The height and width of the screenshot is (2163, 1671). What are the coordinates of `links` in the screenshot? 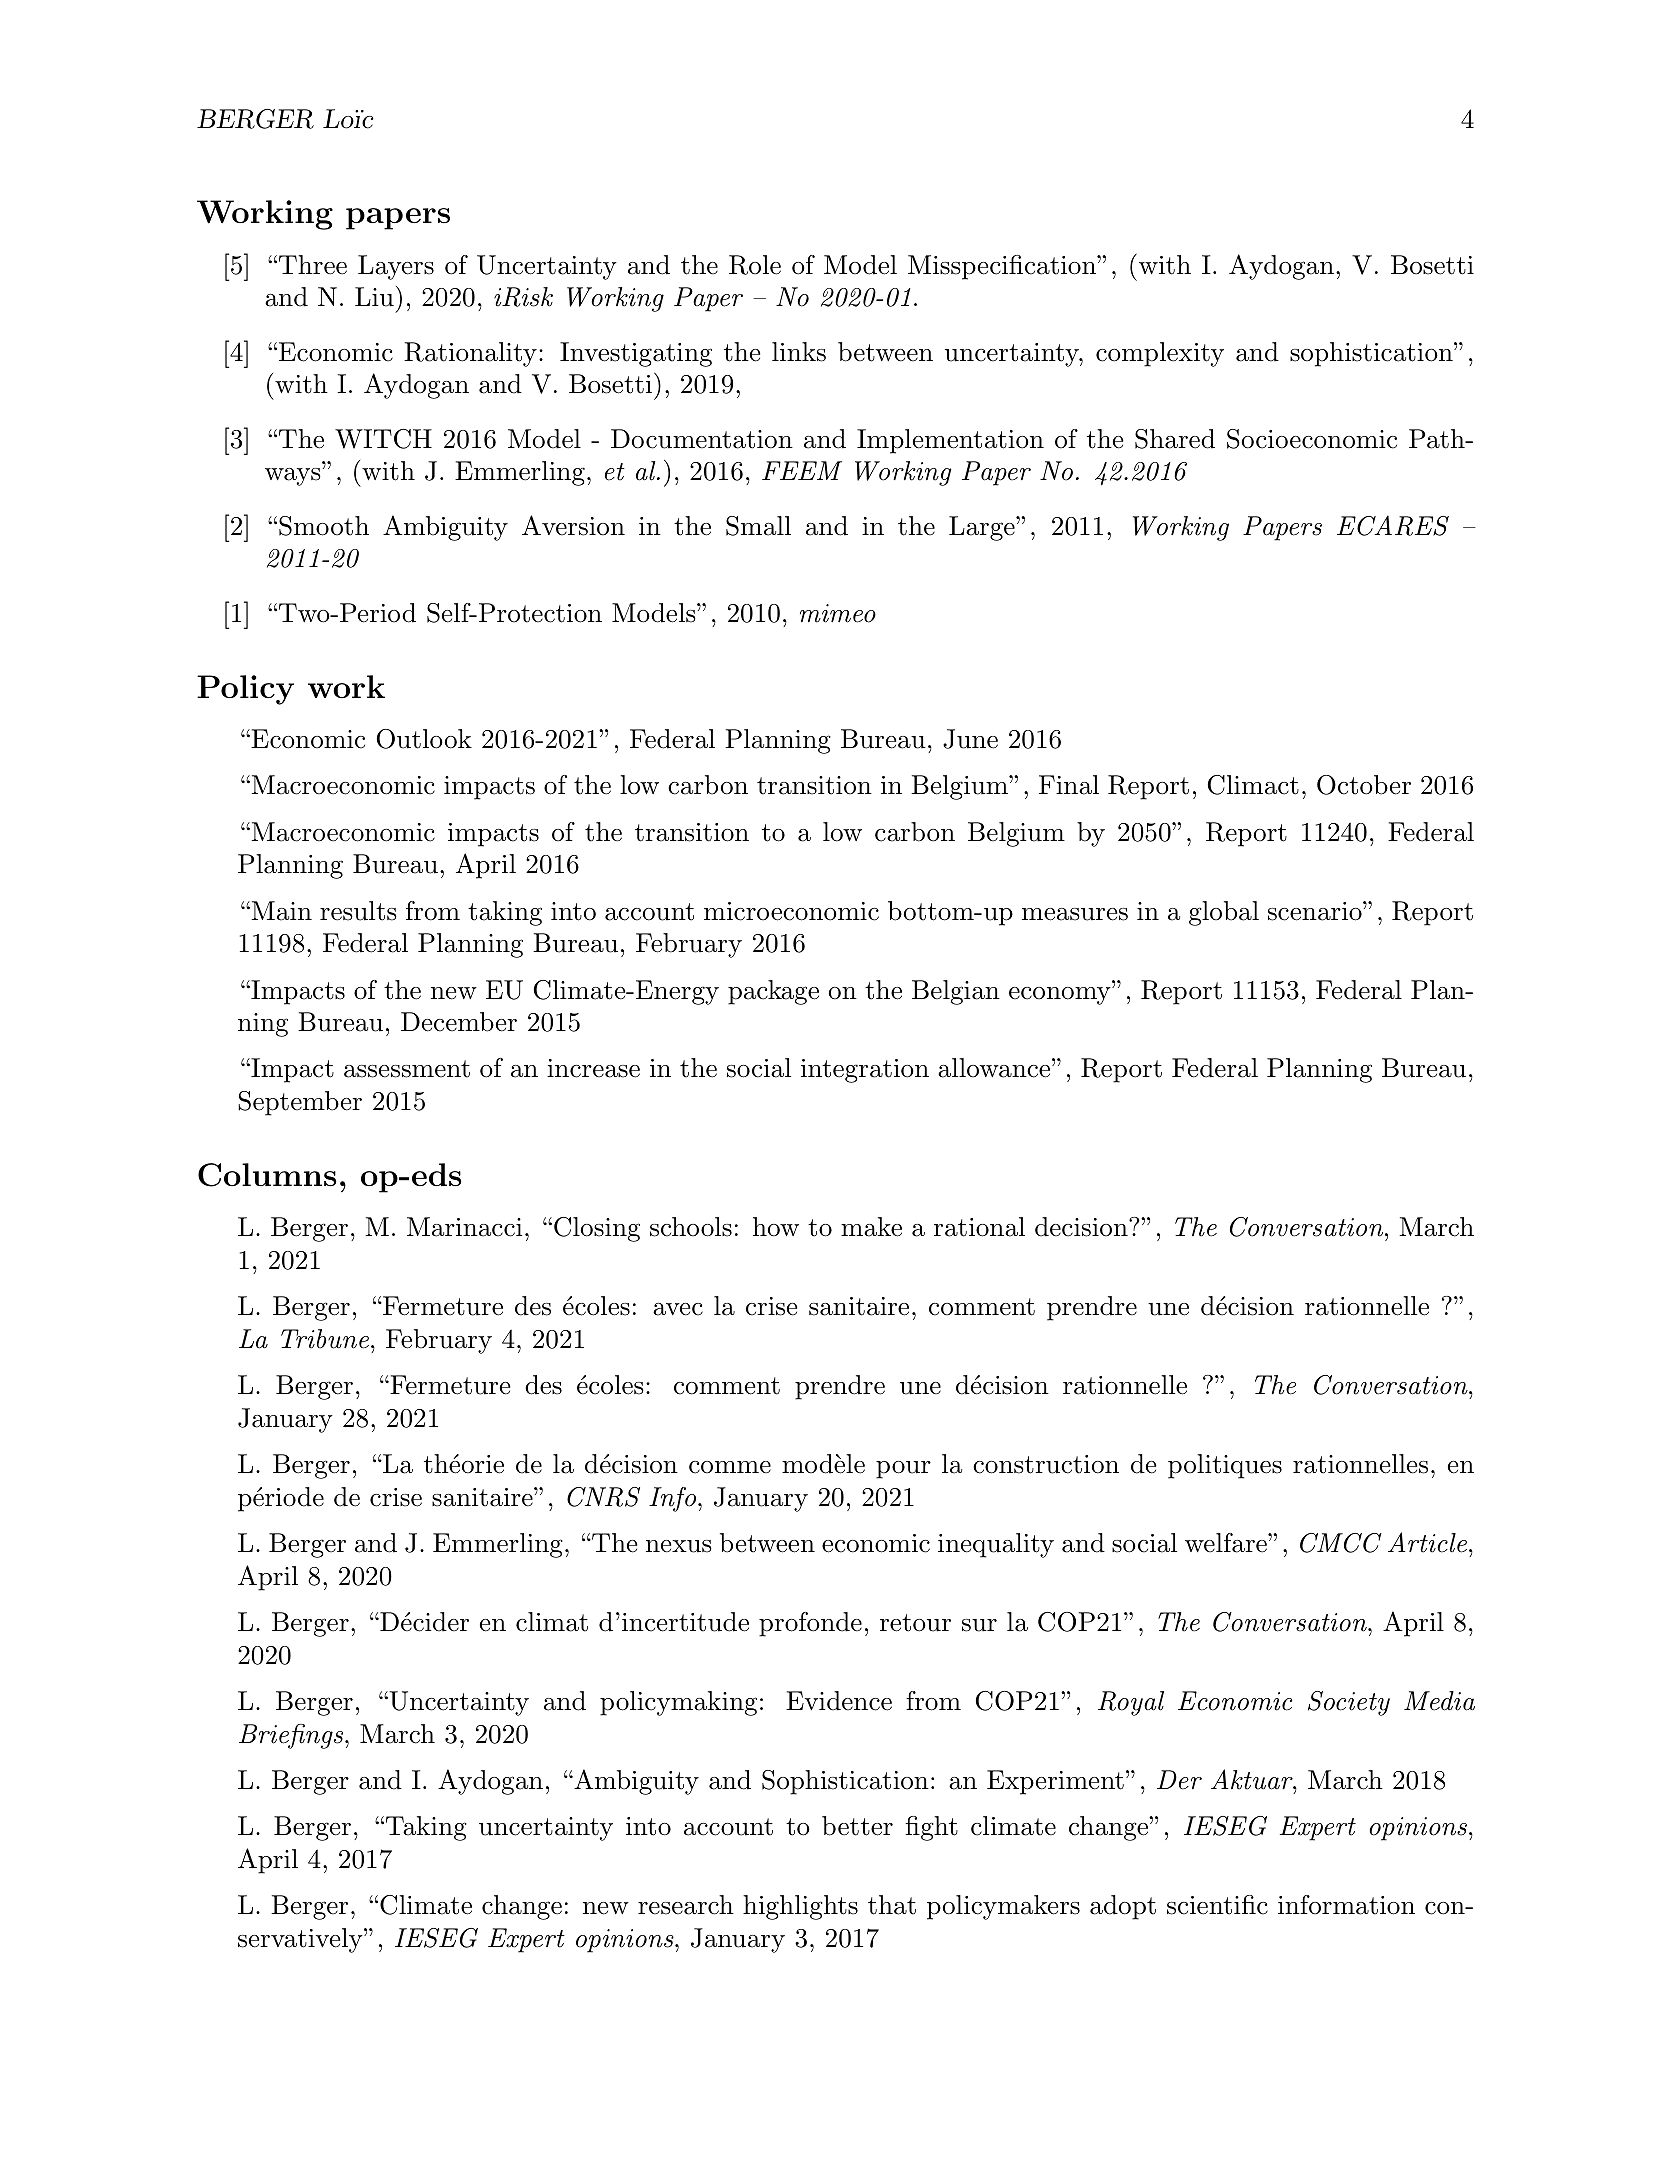 It's located at (799, 352).
